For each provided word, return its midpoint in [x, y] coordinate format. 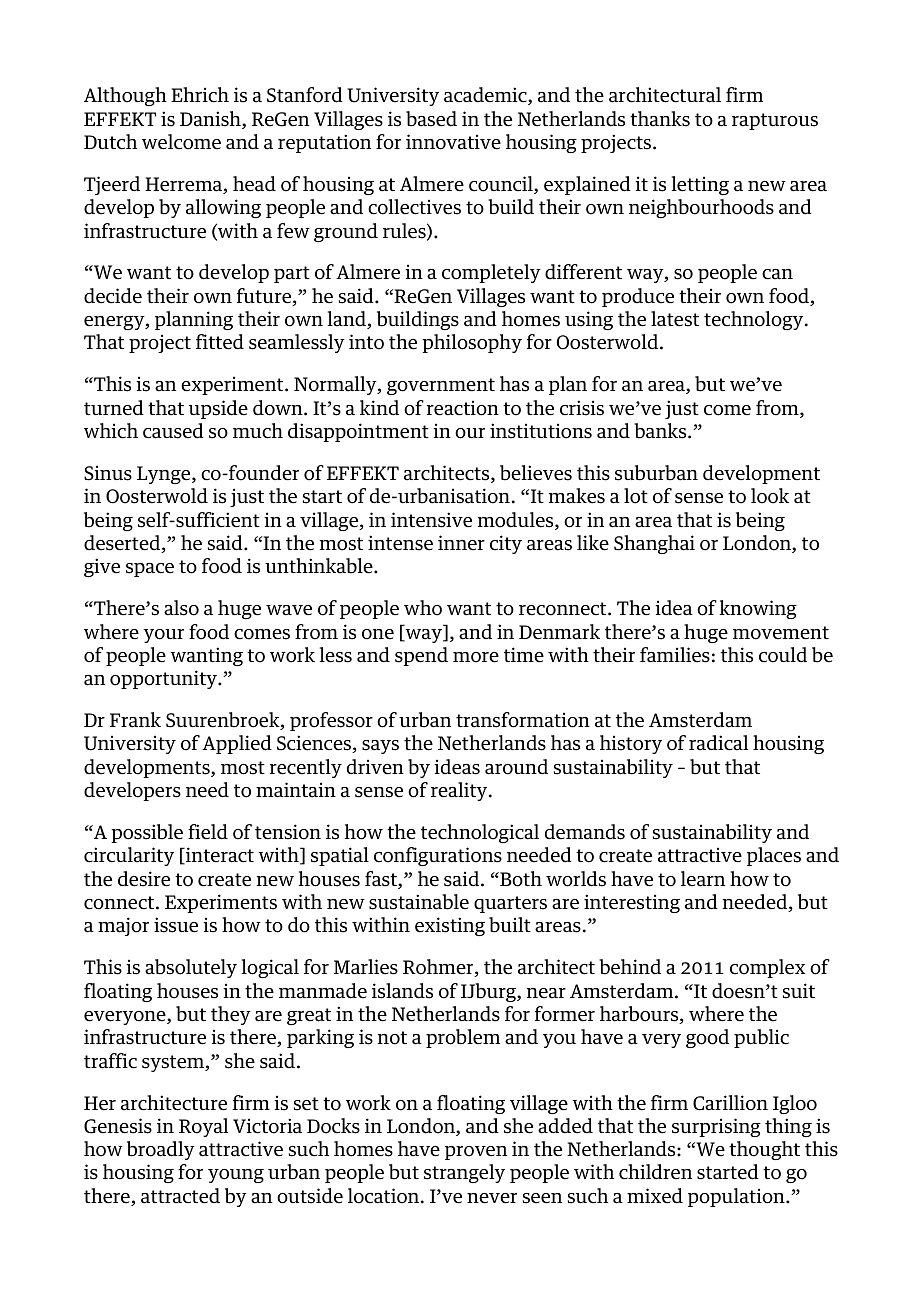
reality [460, 791]
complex [767, 968]
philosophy [472, 343]
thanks [660, 119]
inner [461, 543]
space [150, 570]
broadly [161, 1150]
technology [755, 320]
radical [718, 743]
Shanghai [654, 544]
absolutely [191, 968]
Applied [237, 744]
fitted [220, 342]
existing [450, 926]
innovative [453, 142]
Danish [211, 120]
